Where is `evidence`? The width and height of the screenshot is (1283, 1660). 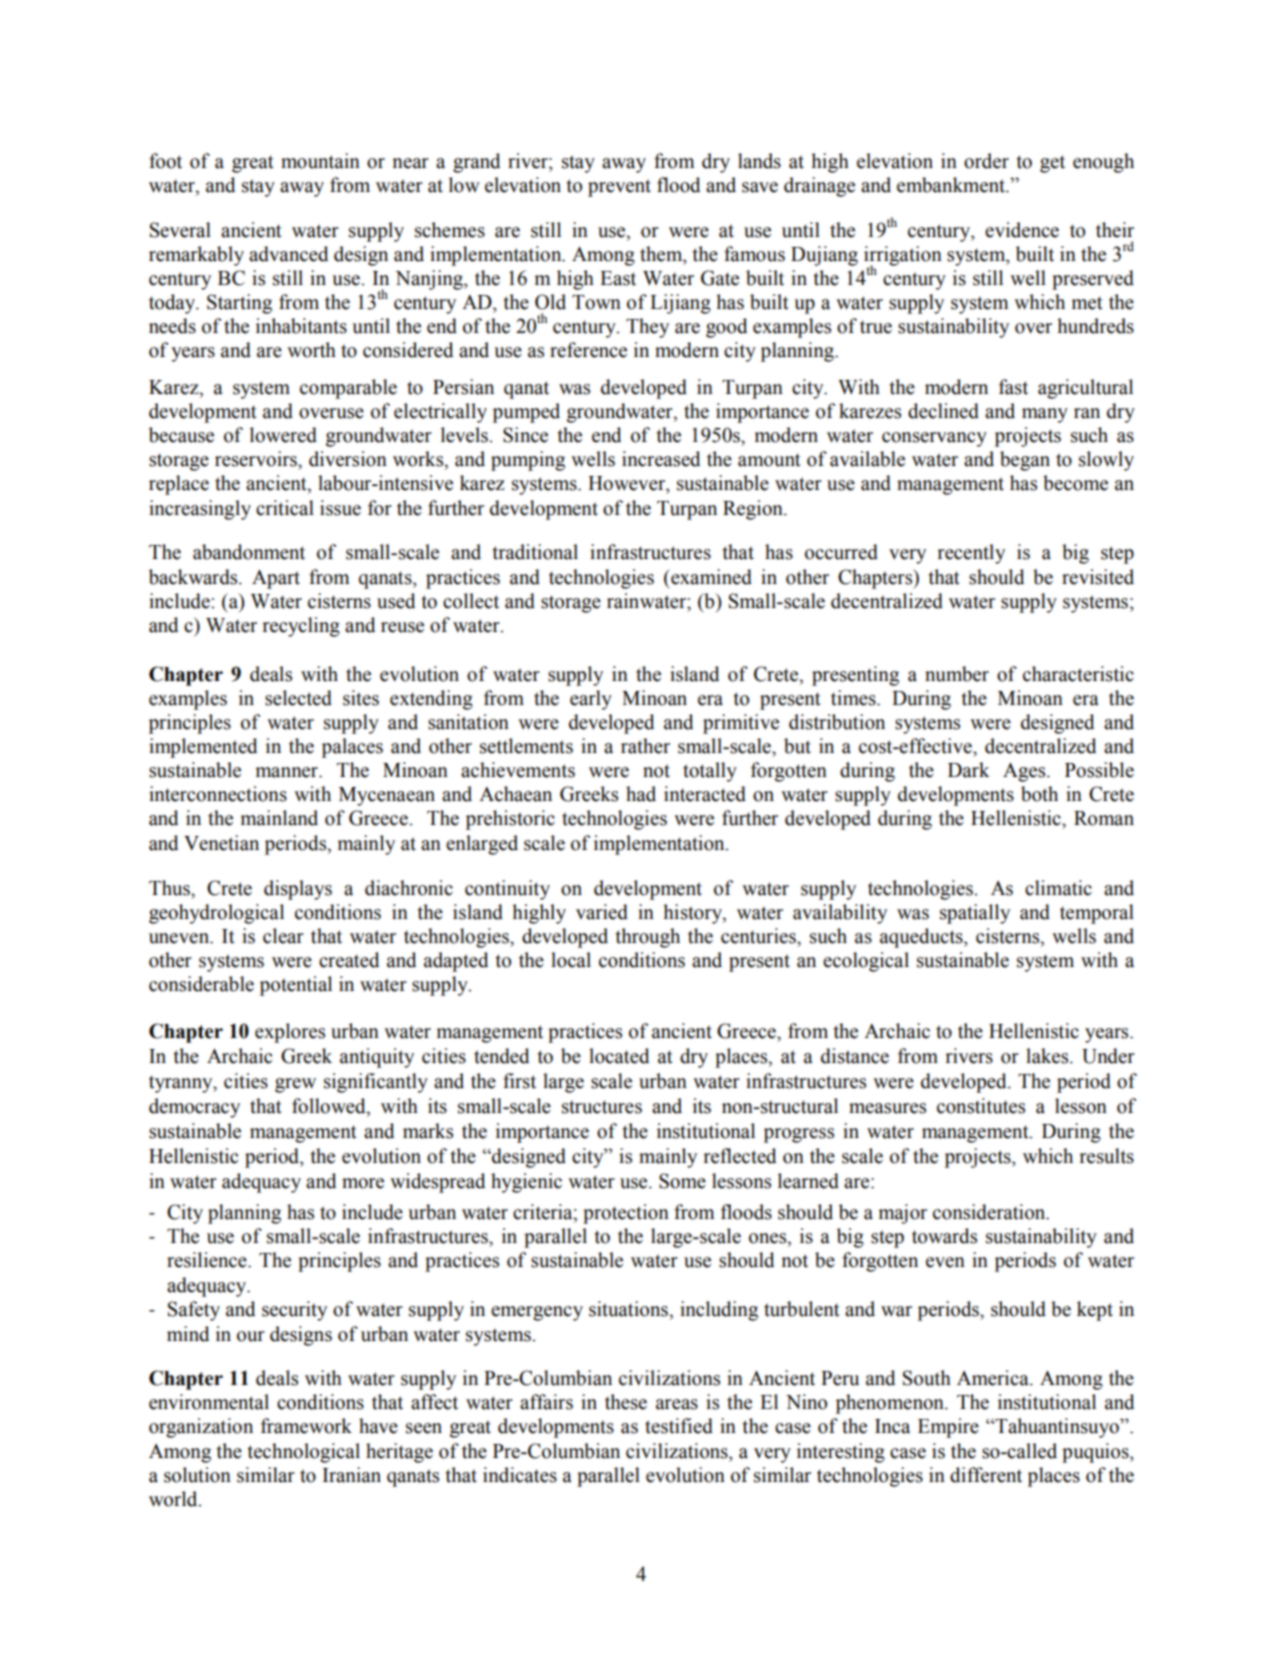
evidence is located at coordinates (1022, 230).
